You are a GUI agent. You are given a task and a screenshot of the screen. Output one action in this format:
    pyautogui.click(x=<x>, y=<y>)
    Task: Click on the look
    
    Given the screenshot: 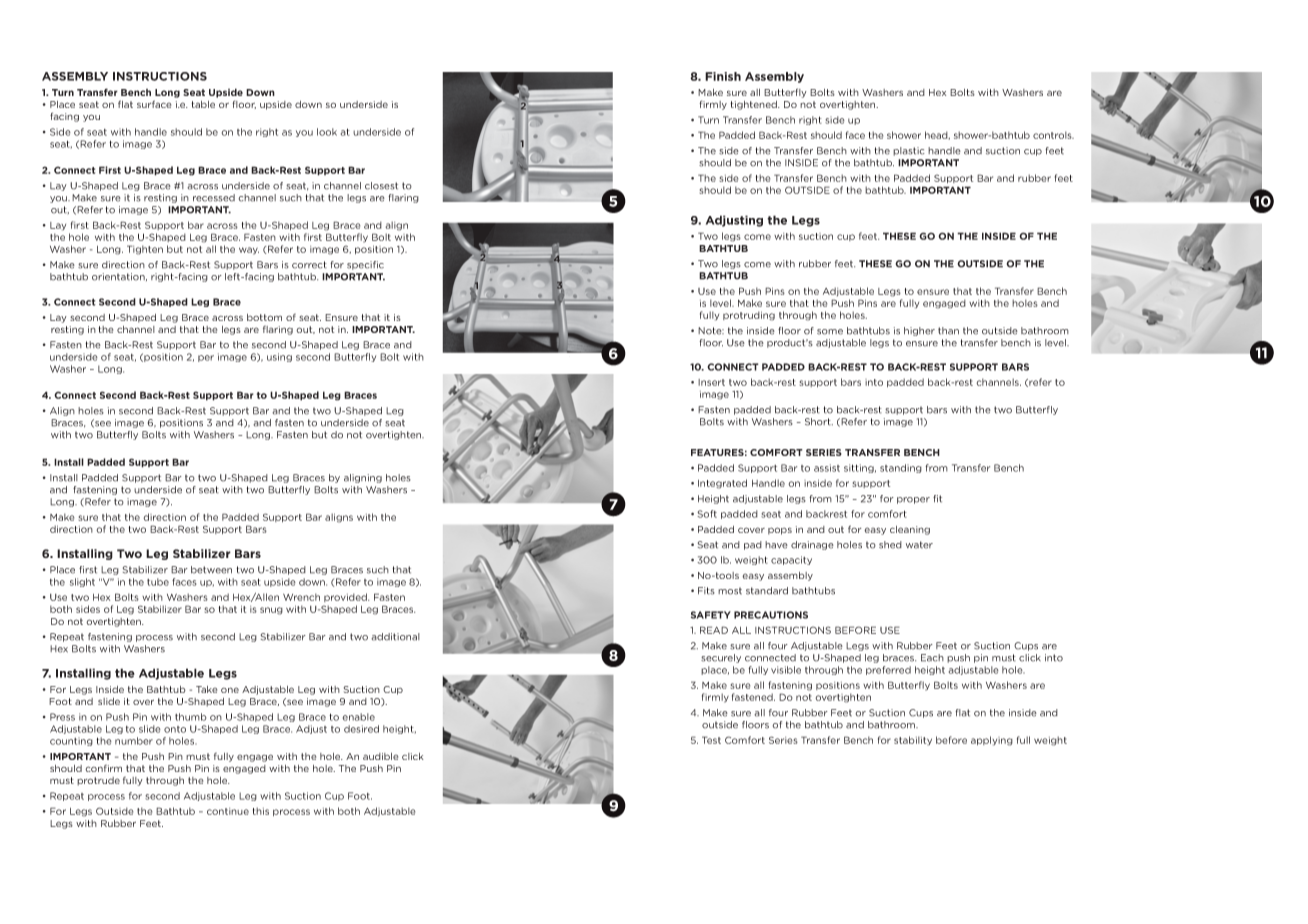 What is the action you would take?
    pyautogui.click(x=327, y=132)
